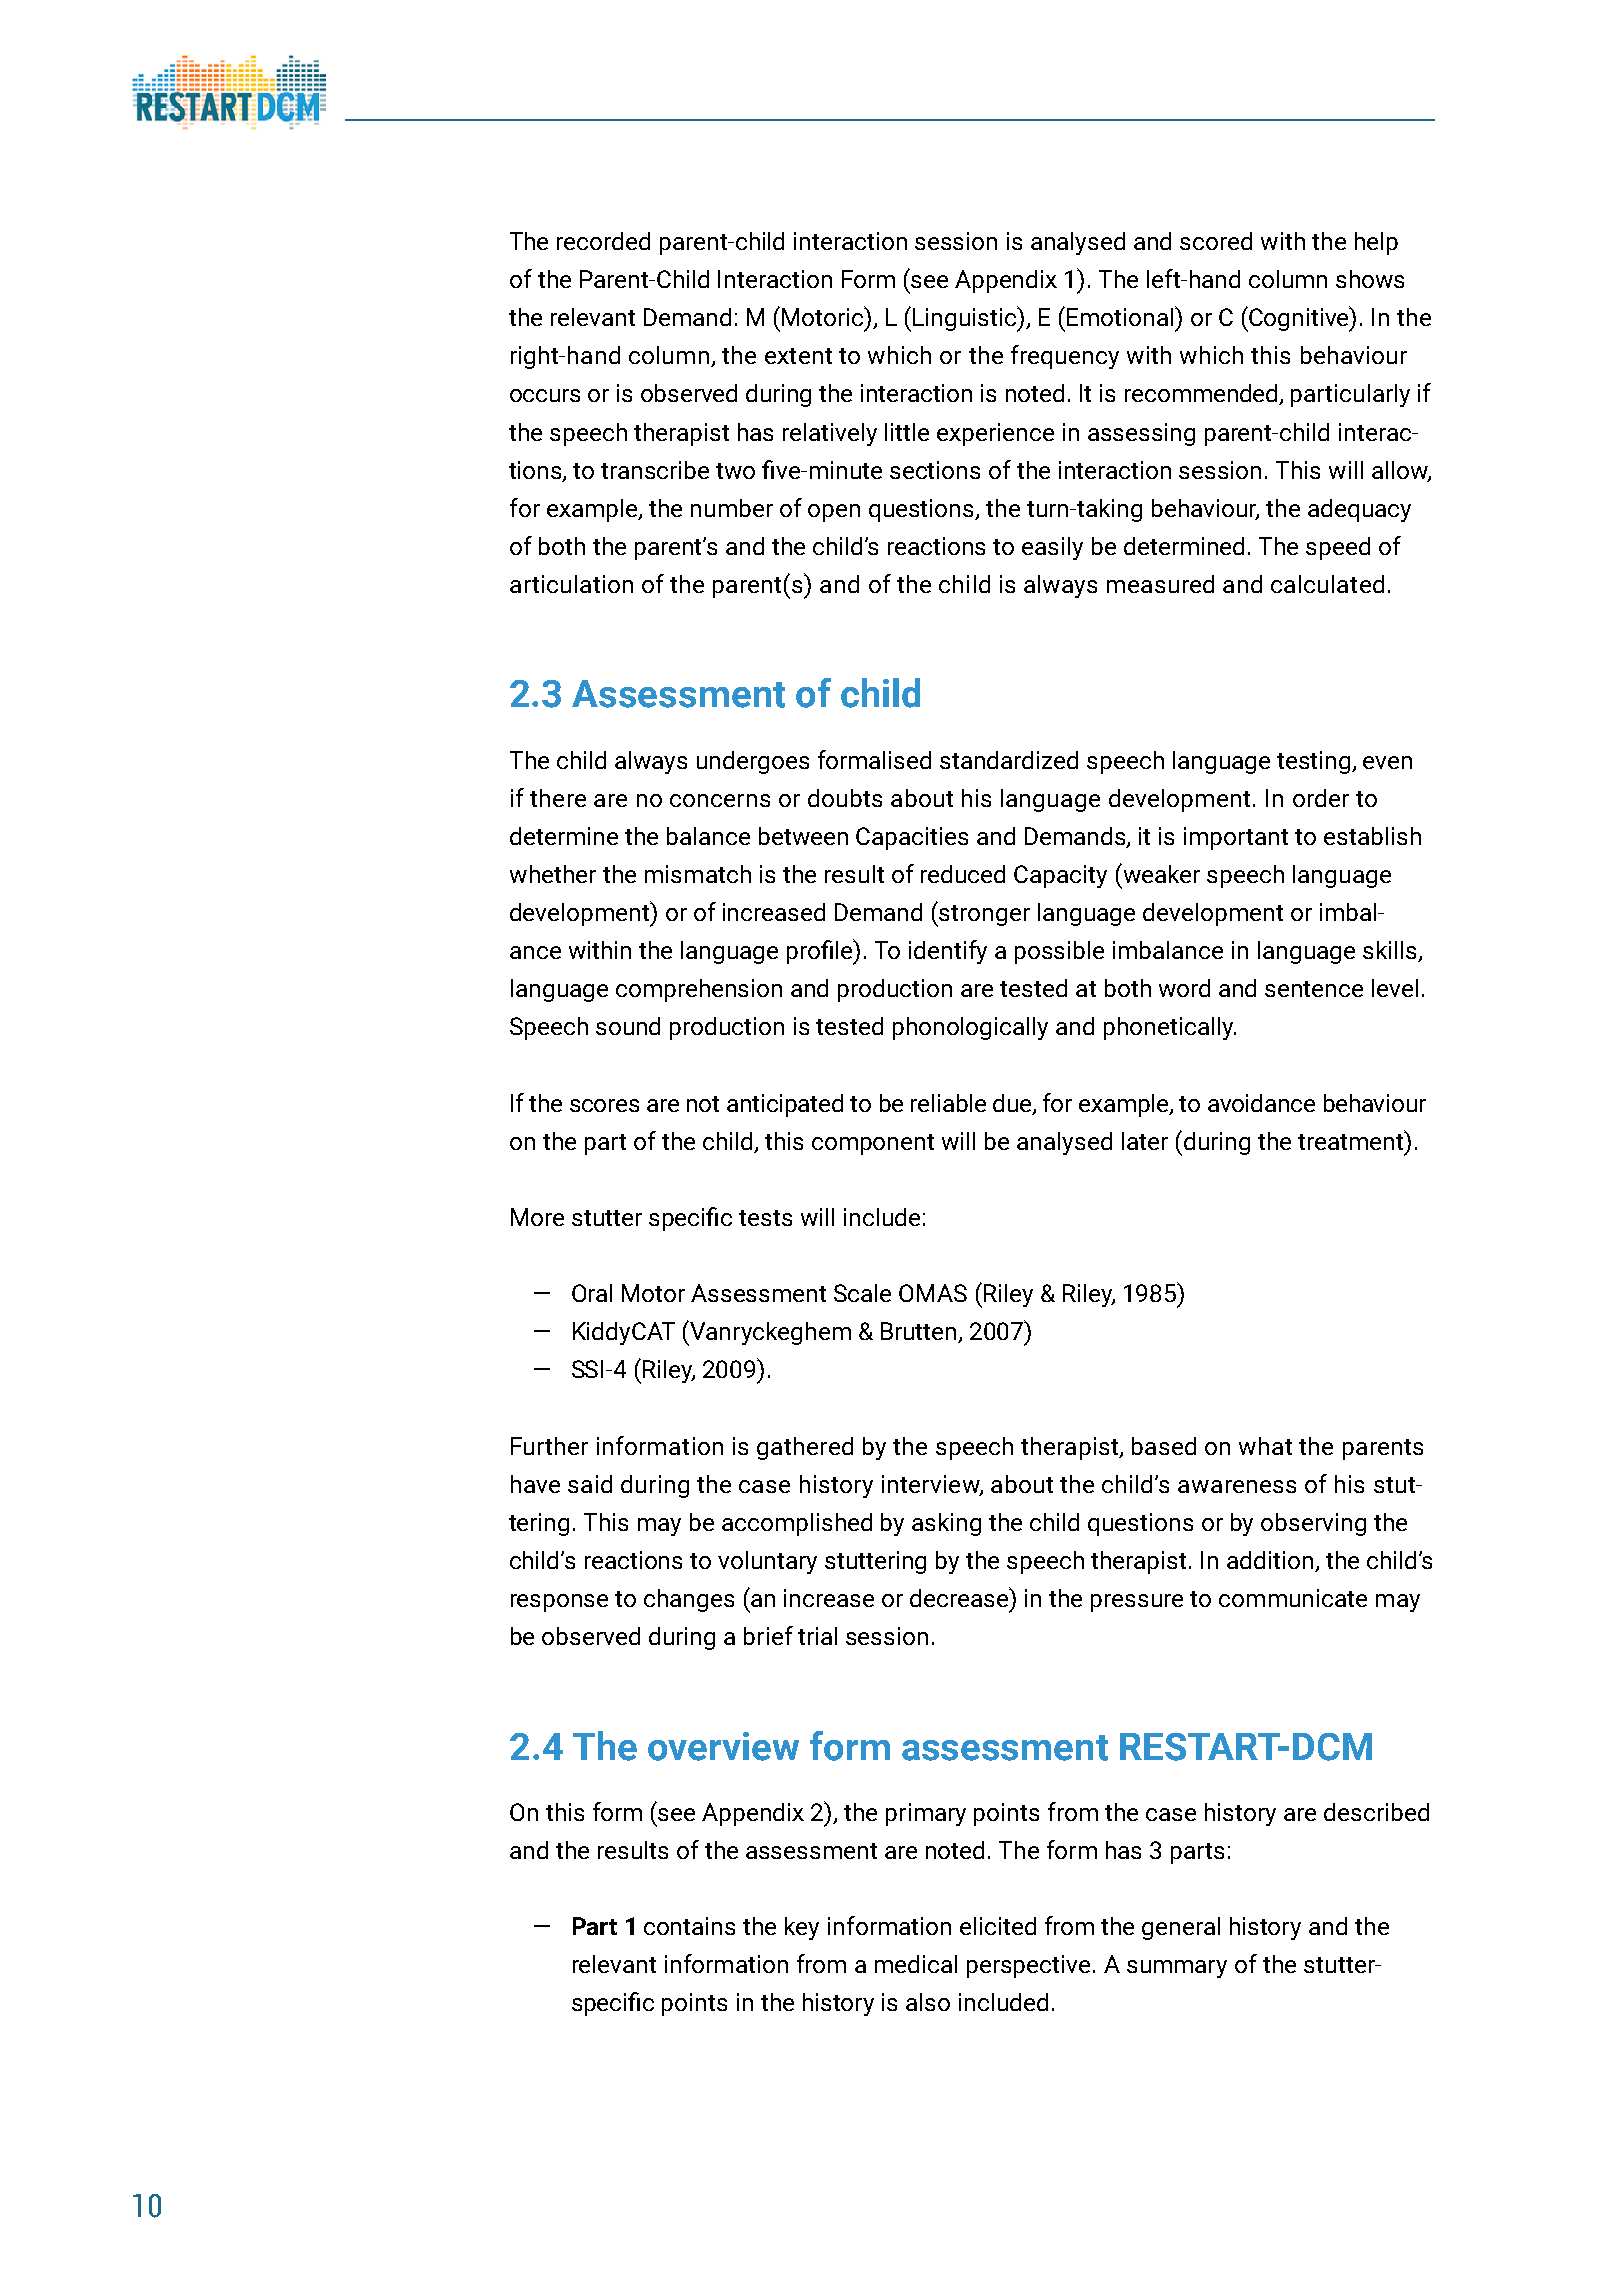 The image size is (1620, 2292). Describe the element at coordinates (966, 319) in the screenshot. I see `Linguistic` at that location.
